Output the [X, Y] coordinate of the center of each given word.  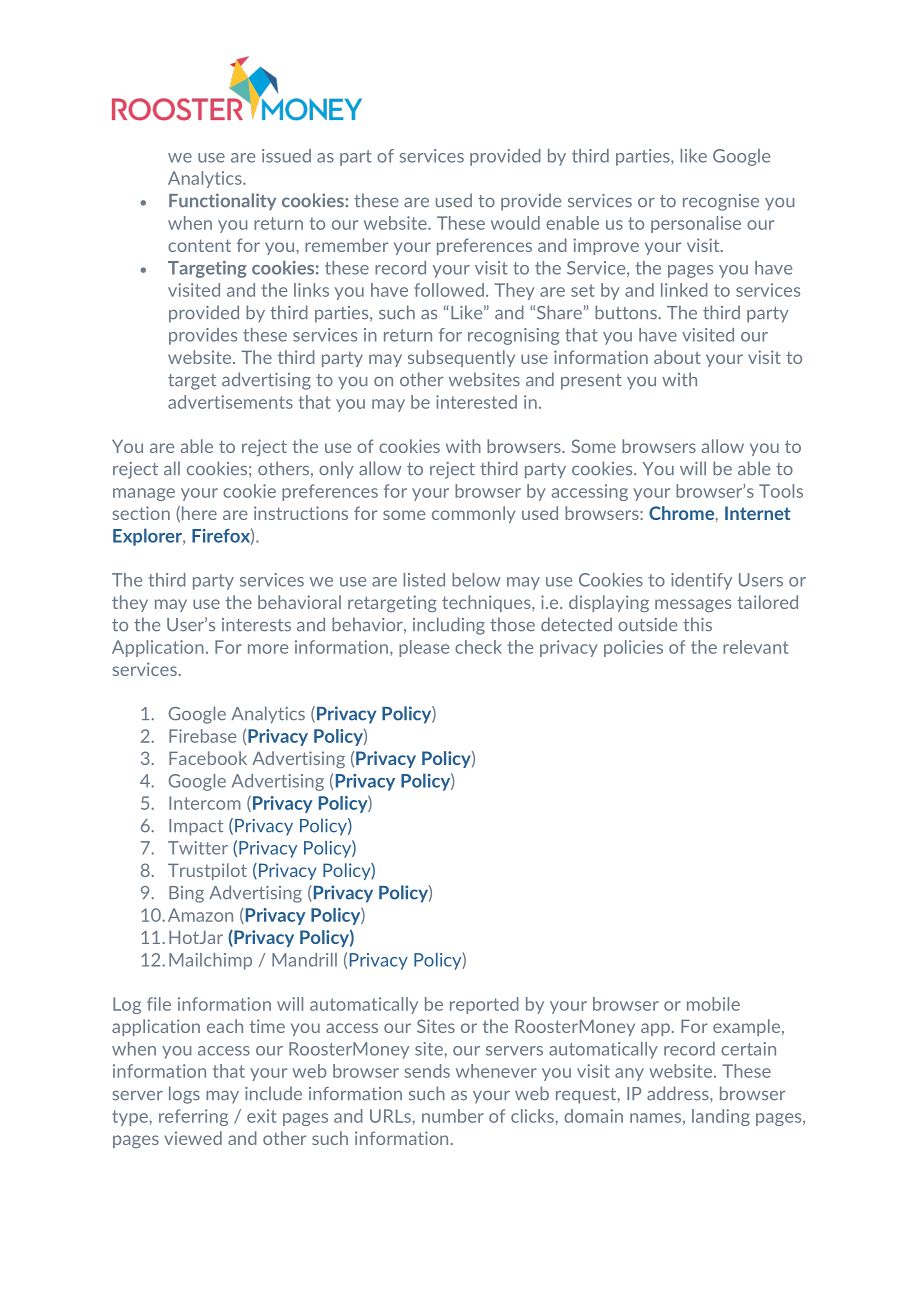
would [515, 223]
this [697, 624]
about [677, 357]
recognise [721, 202]
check [478, 647]
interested [476, 402]
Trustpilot [207, 871]
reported [484, 1005]
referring [193, 1117]
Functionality [222, 202]
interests [256, 625]
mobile [713, 1004]
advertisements [230, 402]
